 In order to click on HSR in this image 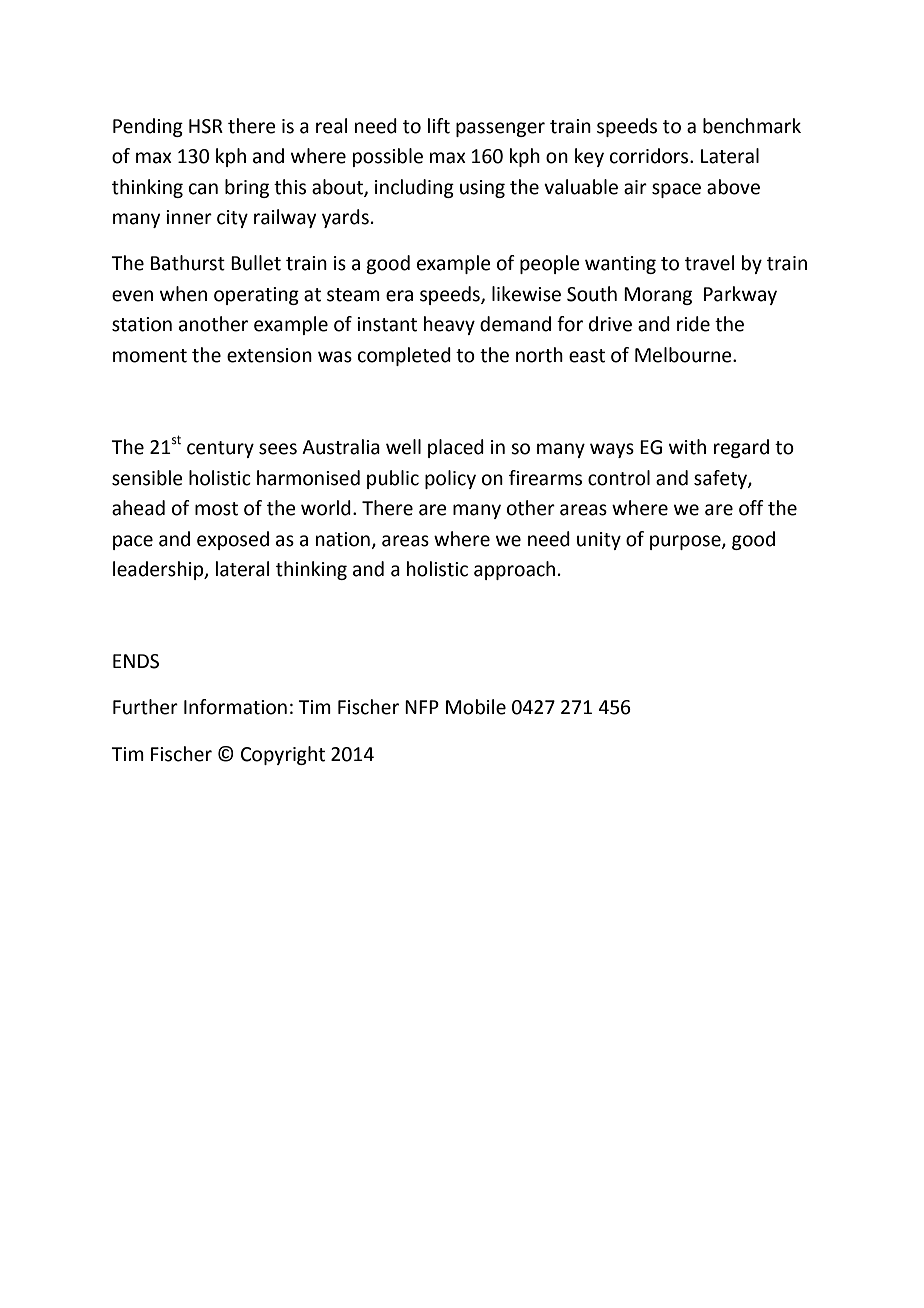, I will do `click(206, 126)`.
